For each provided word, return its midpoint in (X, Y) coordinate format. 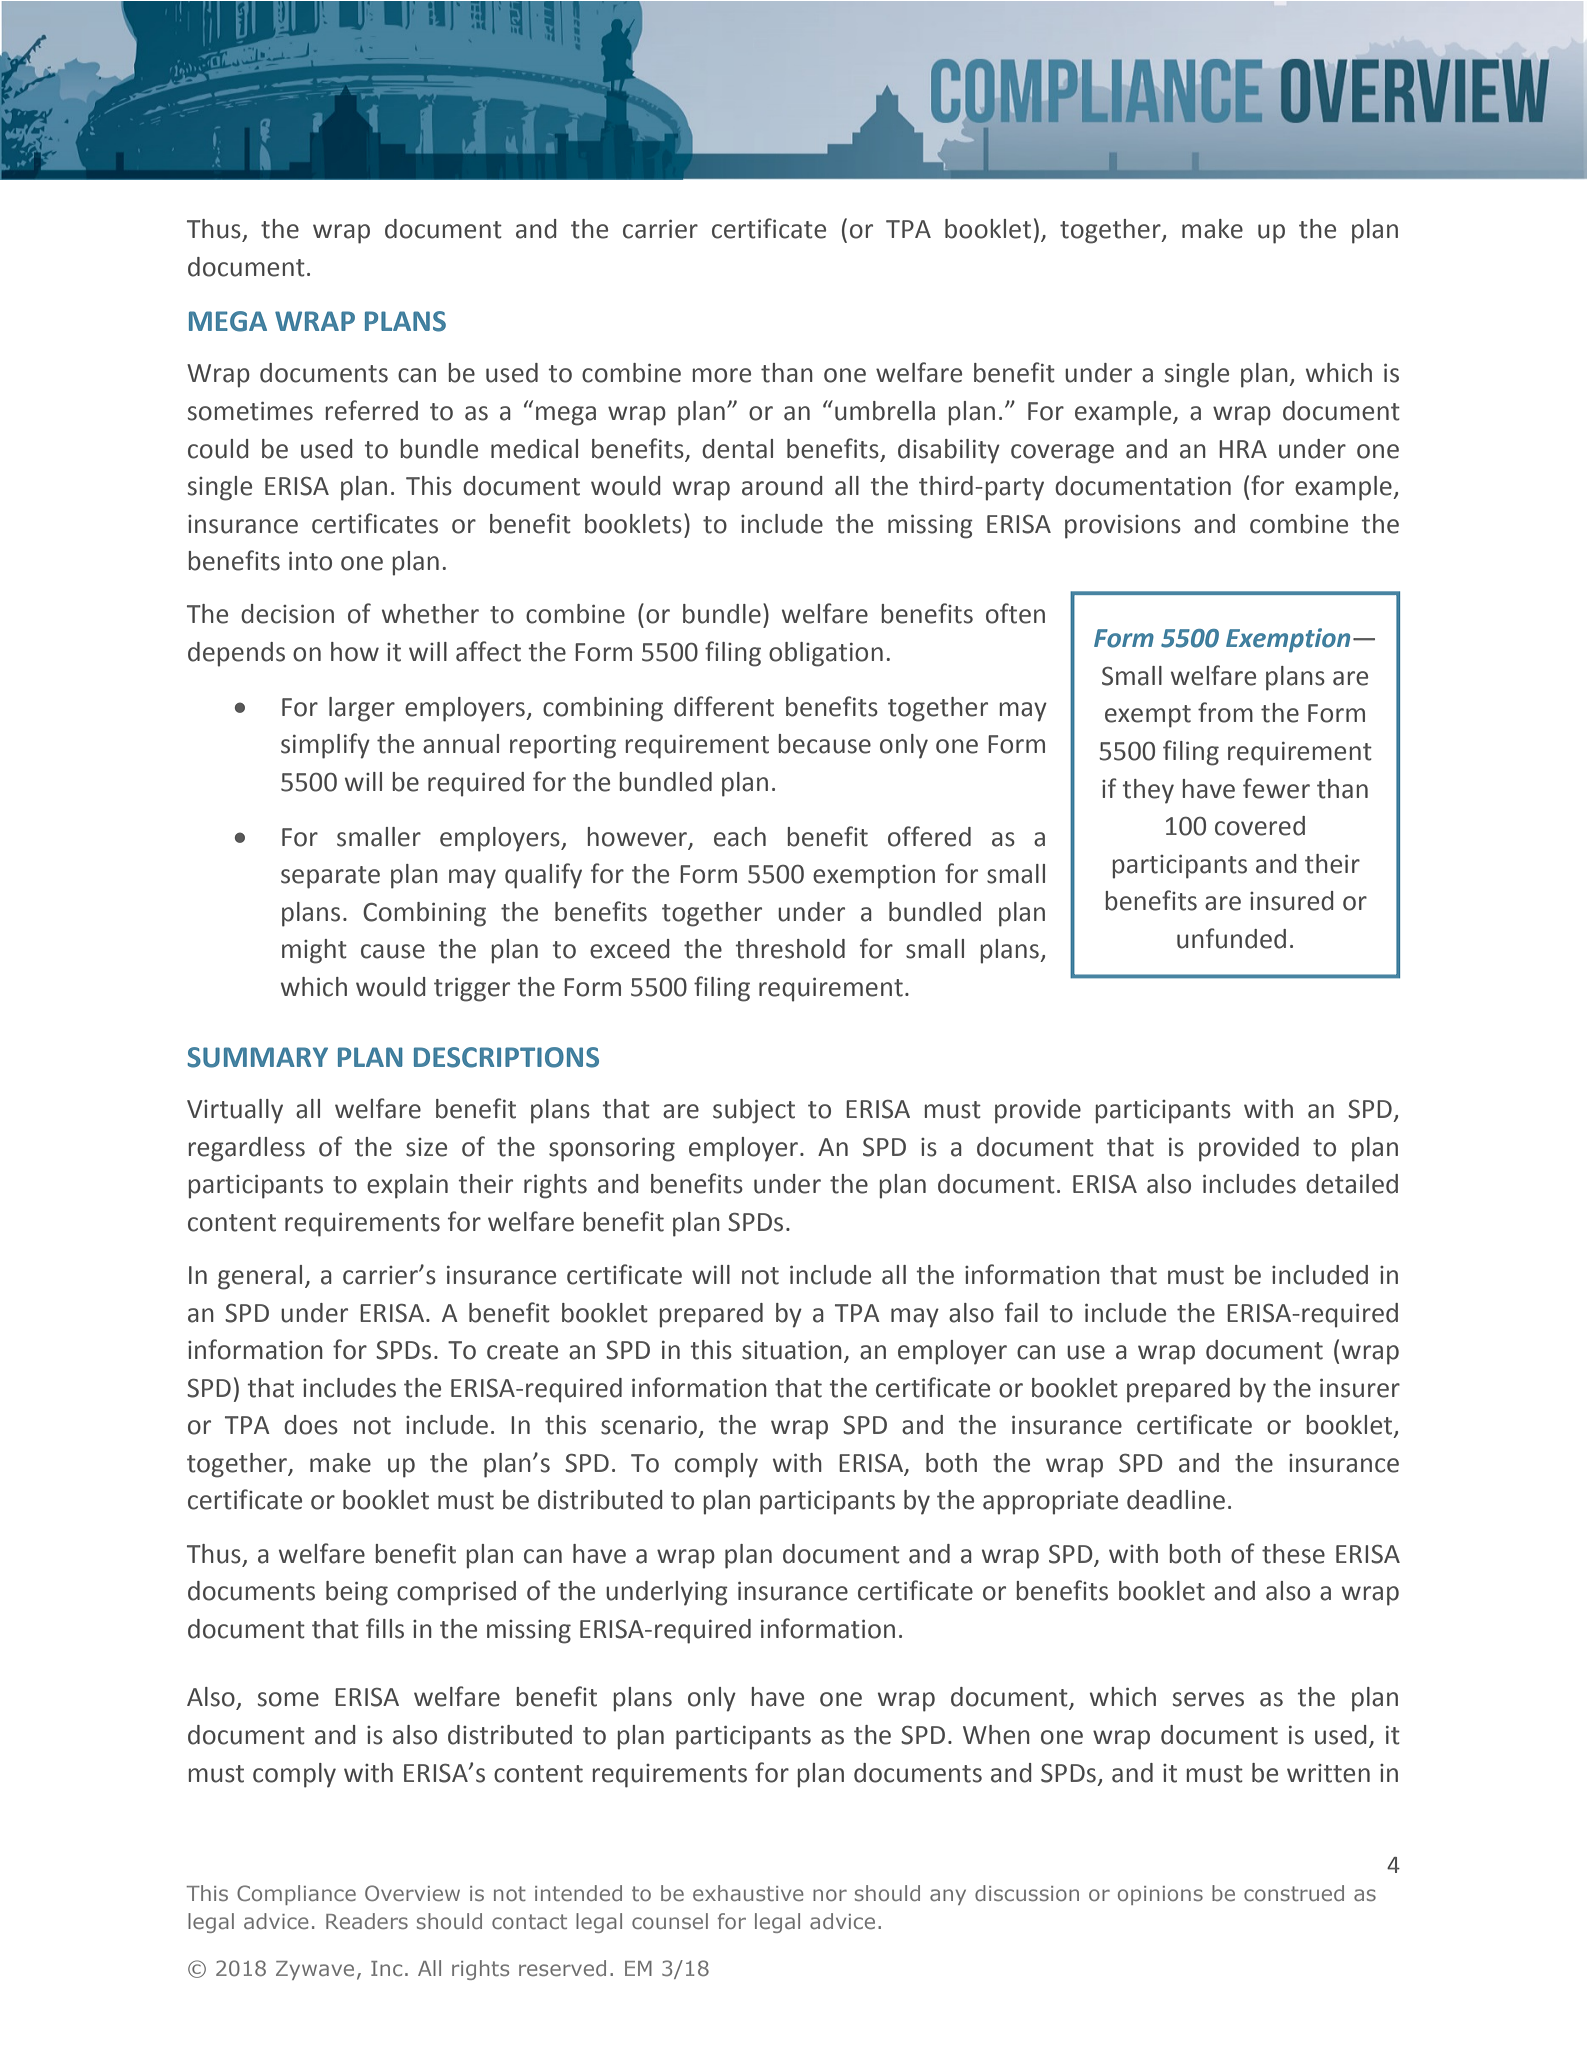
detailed (1352, 1184)
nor (830, 1895)
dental (737, 449)
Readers (367, 1921)
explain (407, 1186)
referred (371, 410)
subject (754, 1111)
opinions (1160, 1895)
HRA (1243, 449)
